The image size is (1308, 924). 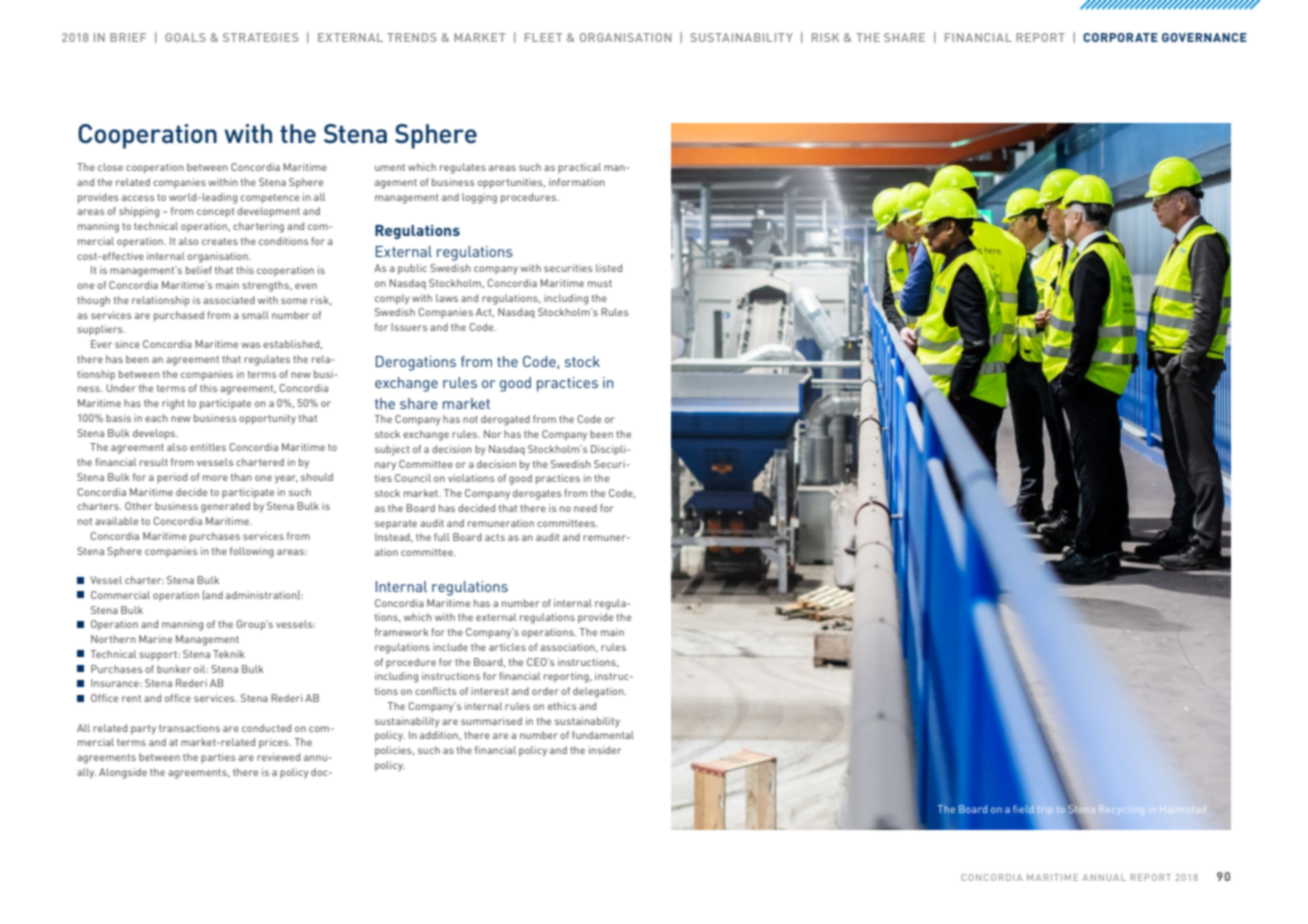 I want to click on generated, so click(x=225, y=507).
